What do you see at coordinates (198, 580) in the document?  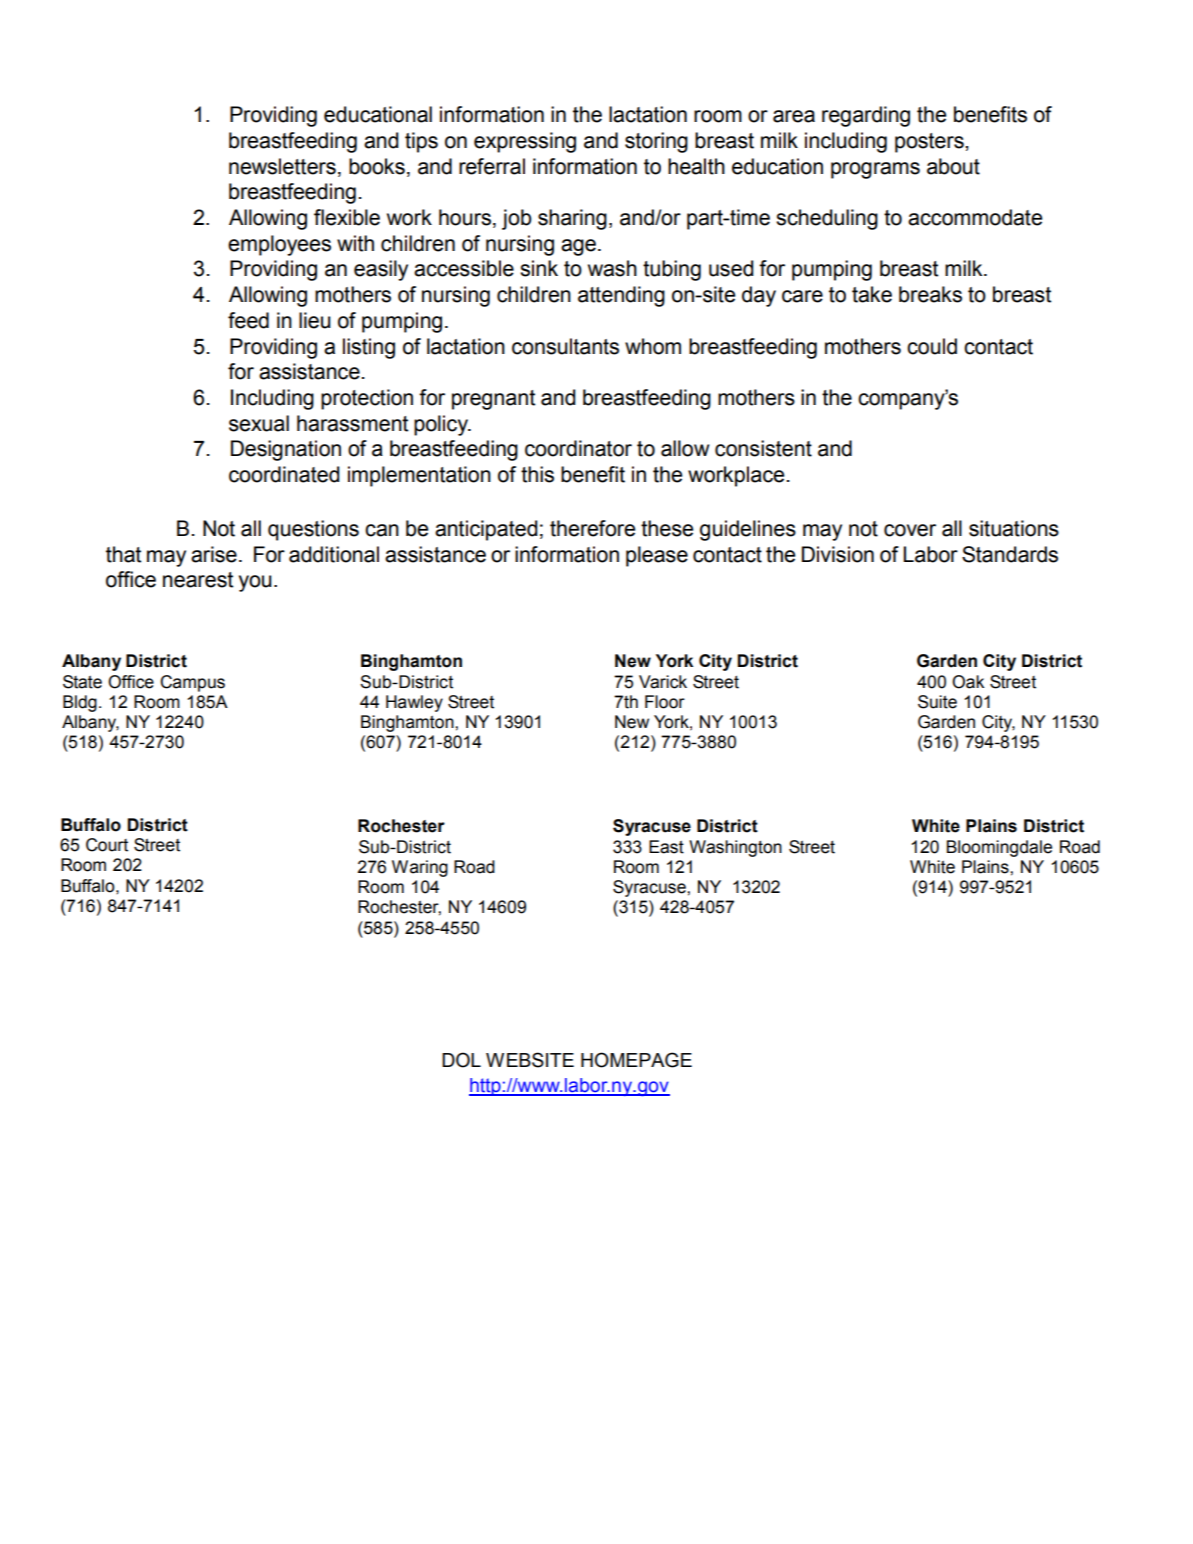 I see `nearest` at bounding box center [198, 580].
